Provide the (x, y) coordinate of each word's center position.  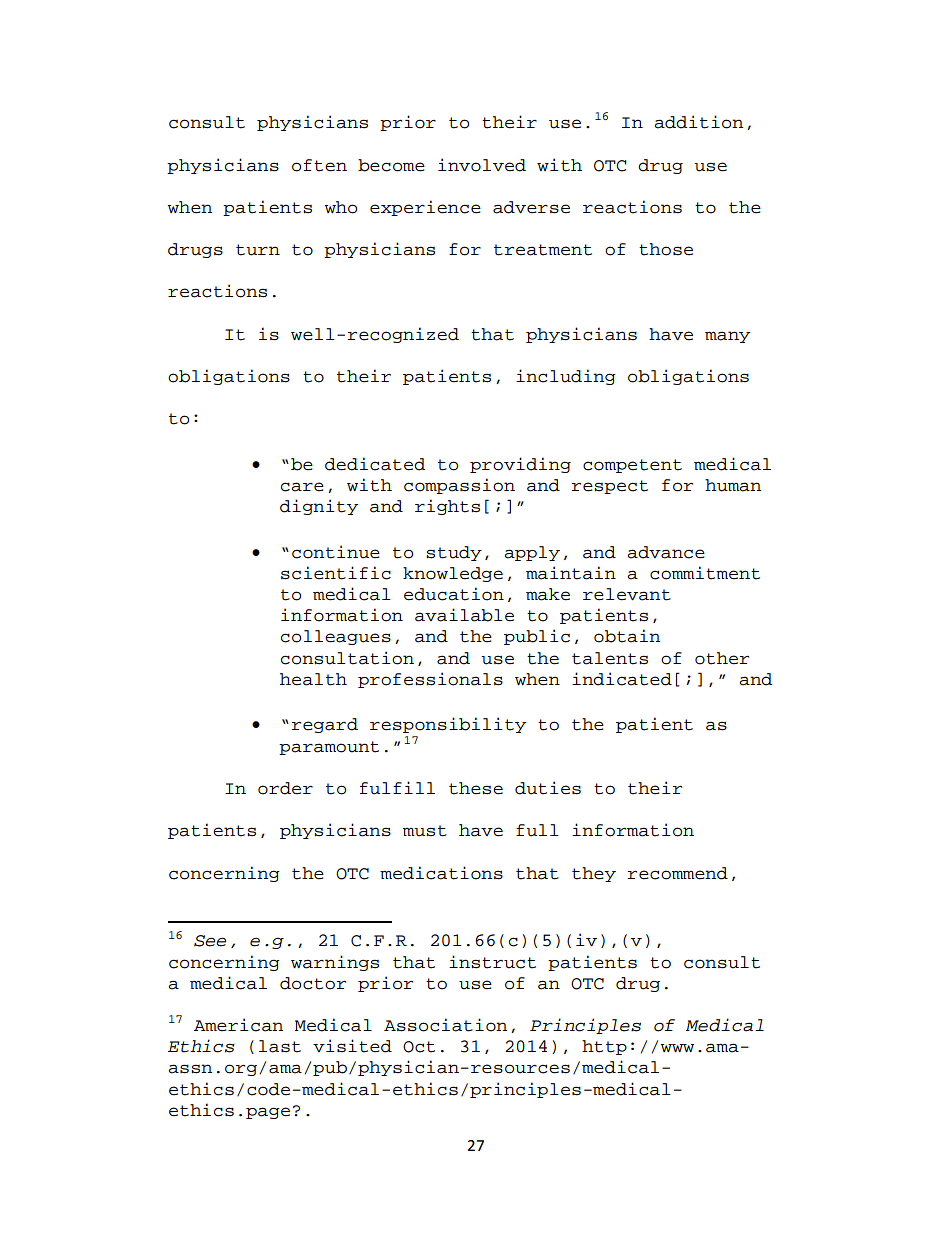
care (302, 487)
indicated (622, 679)
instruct (492, 962)
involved (482, 165)
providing (520, 465)
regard (325, 725)
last (280, 1046)
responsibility (448, 725)
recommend (678, 873)
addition (698, 122)
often (319, 165)
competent (632, 466)
